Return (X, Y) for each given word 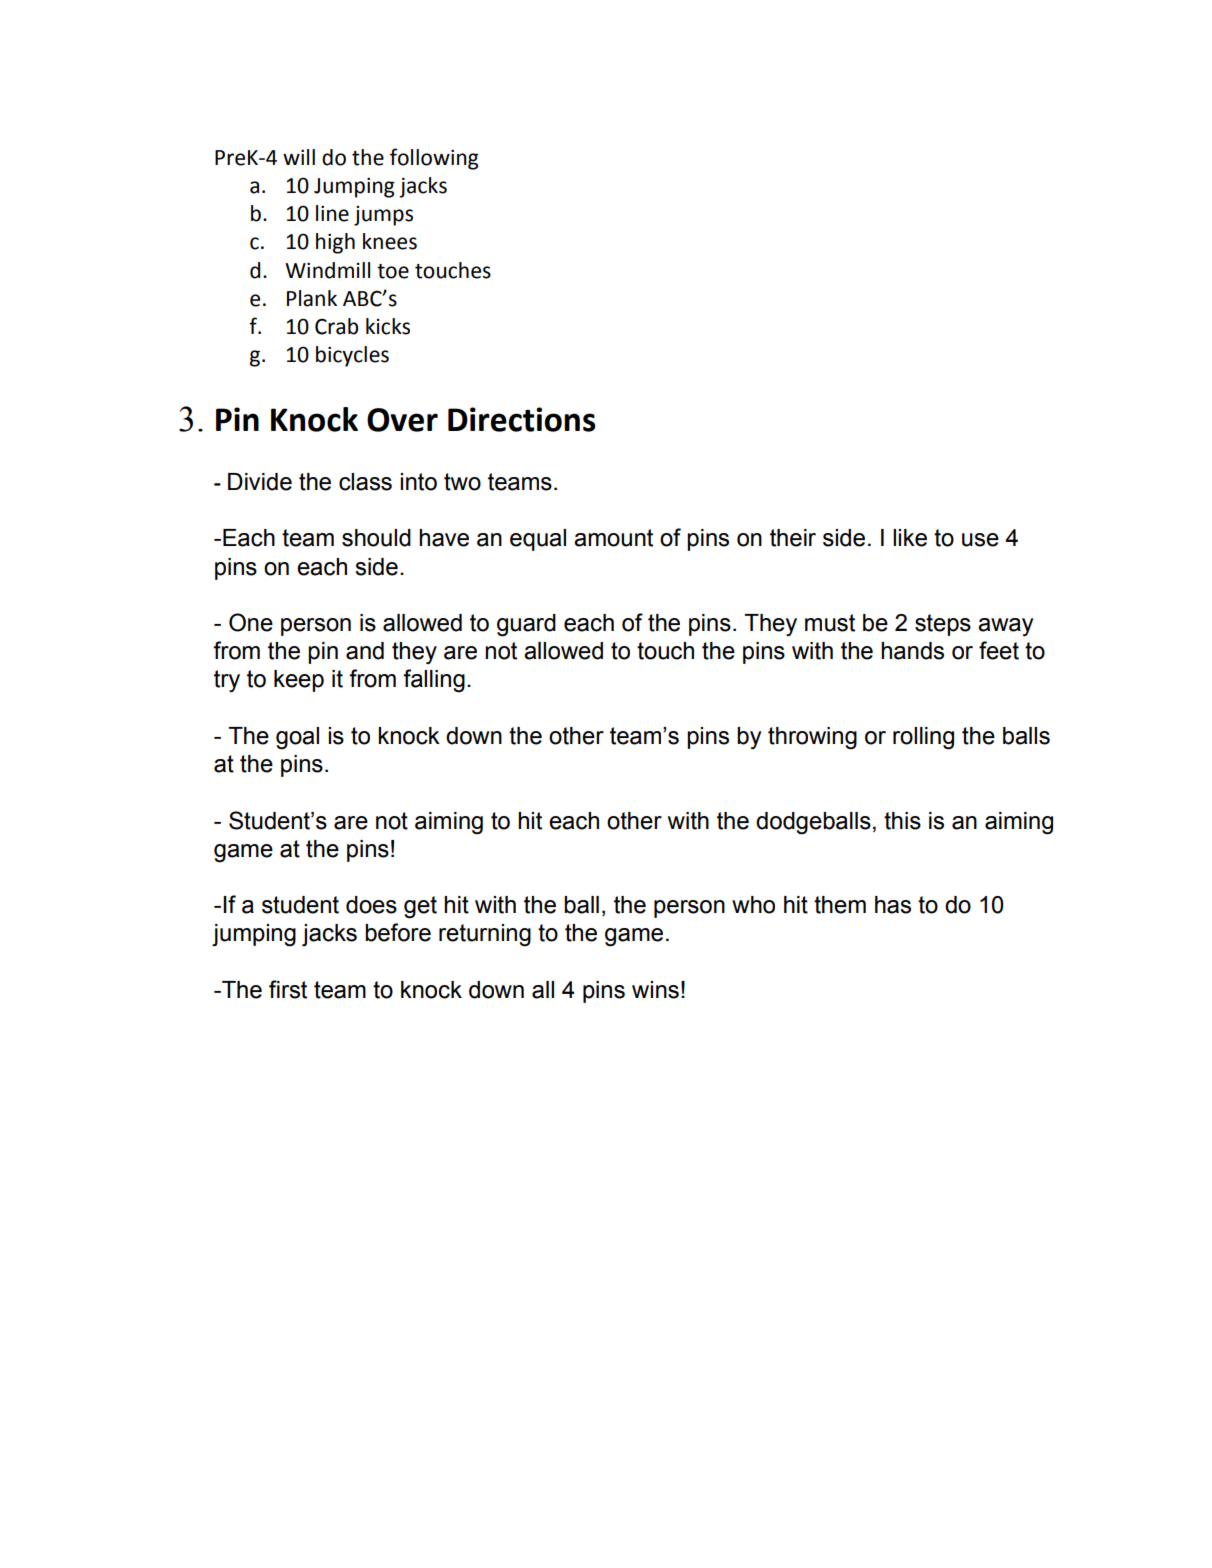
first (288, 989)
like (910, 538)
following (434, 159)
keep (299, 681)
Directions (522, 419)
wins (655, 990)
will (299, 157)
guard (526, 625)
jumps (383, 216)
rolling (923, 738)
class (365, 482)
